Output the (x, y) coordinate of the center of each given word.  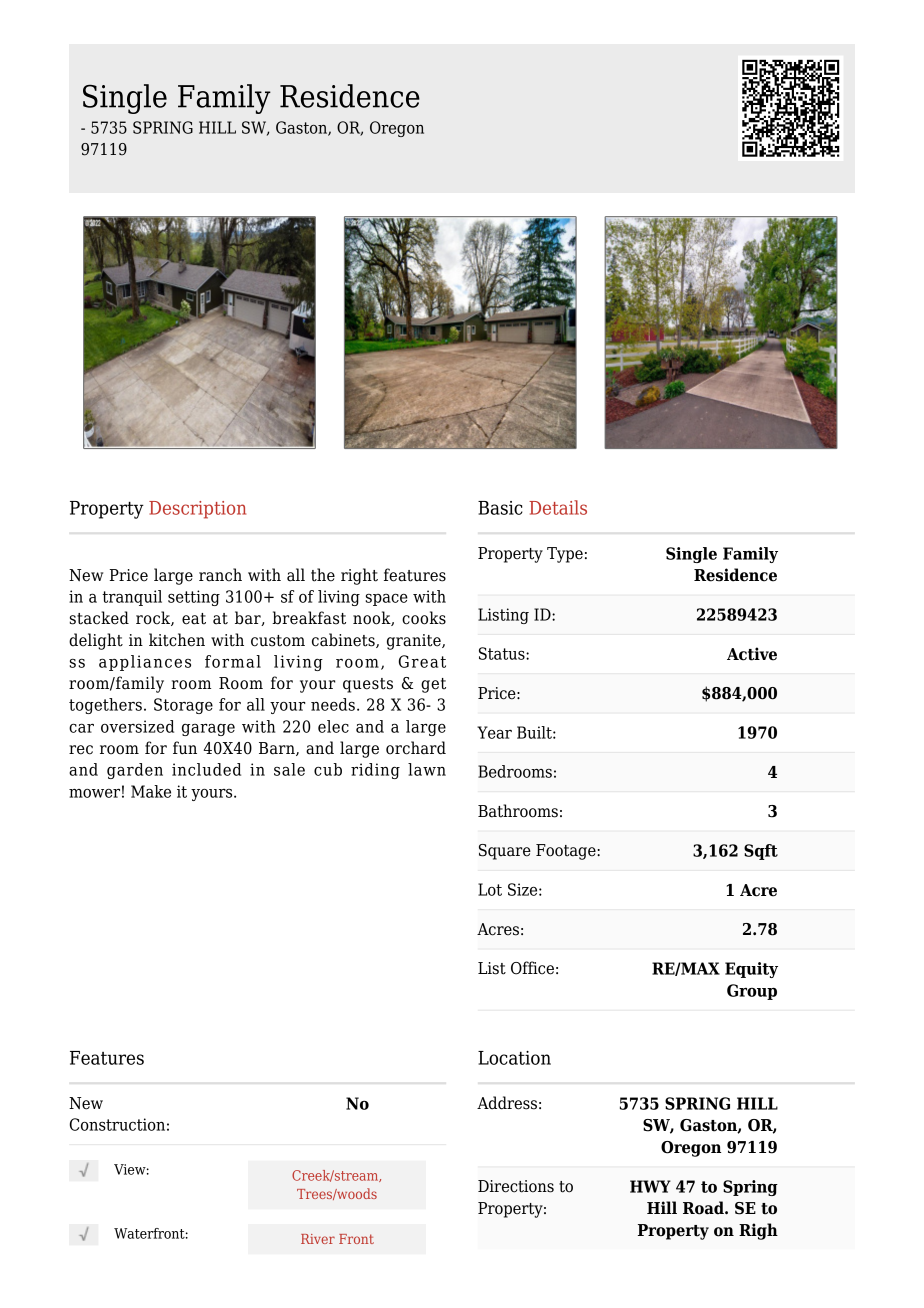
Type (565, 555)
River (318, 1239)
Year (494, 732)
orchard (416, 748)
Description (197, 510)
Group (752, 992)
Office (532, 968)
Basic (500, 508)
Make (151, 791)
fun (185, 748)
